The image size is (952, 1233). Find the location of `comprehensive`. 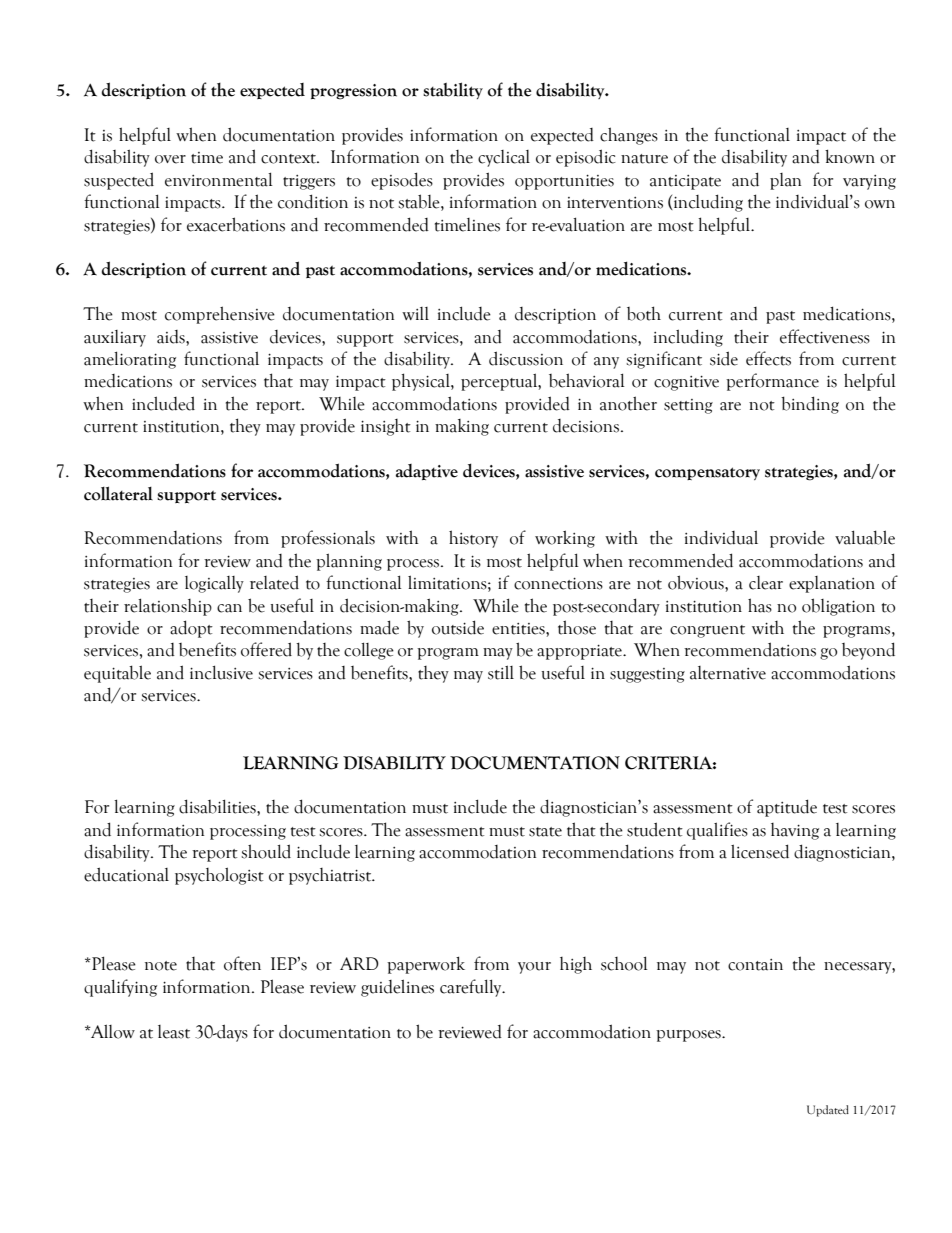

comprehensive is located at coordinates (220, 315).
